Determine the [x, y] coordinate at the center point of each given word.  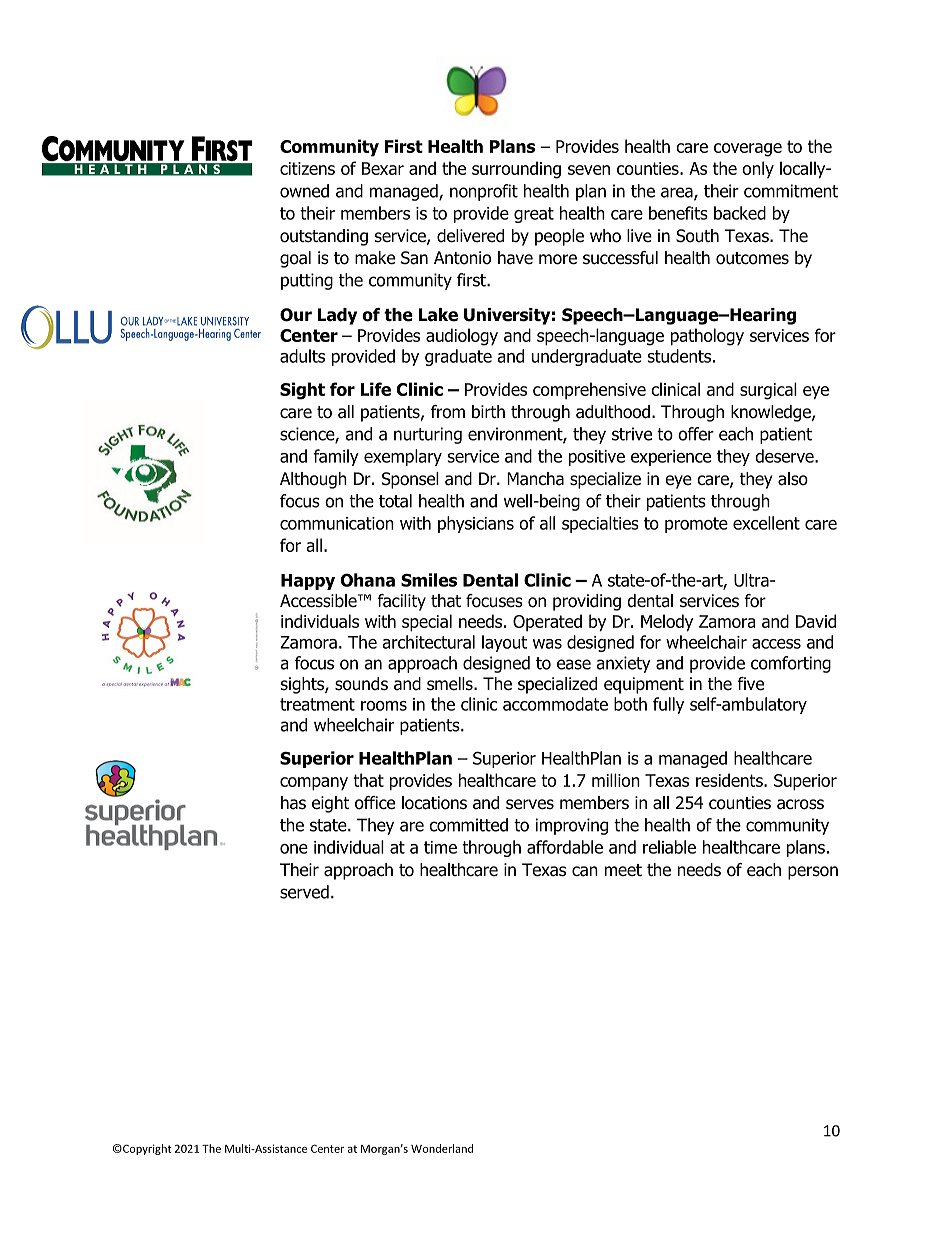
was [547, 644]
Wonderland [442, 1148]
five [750, 684]
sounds [361, 684]
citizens [307, 168]
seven [589, 170]
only [758, 169]
